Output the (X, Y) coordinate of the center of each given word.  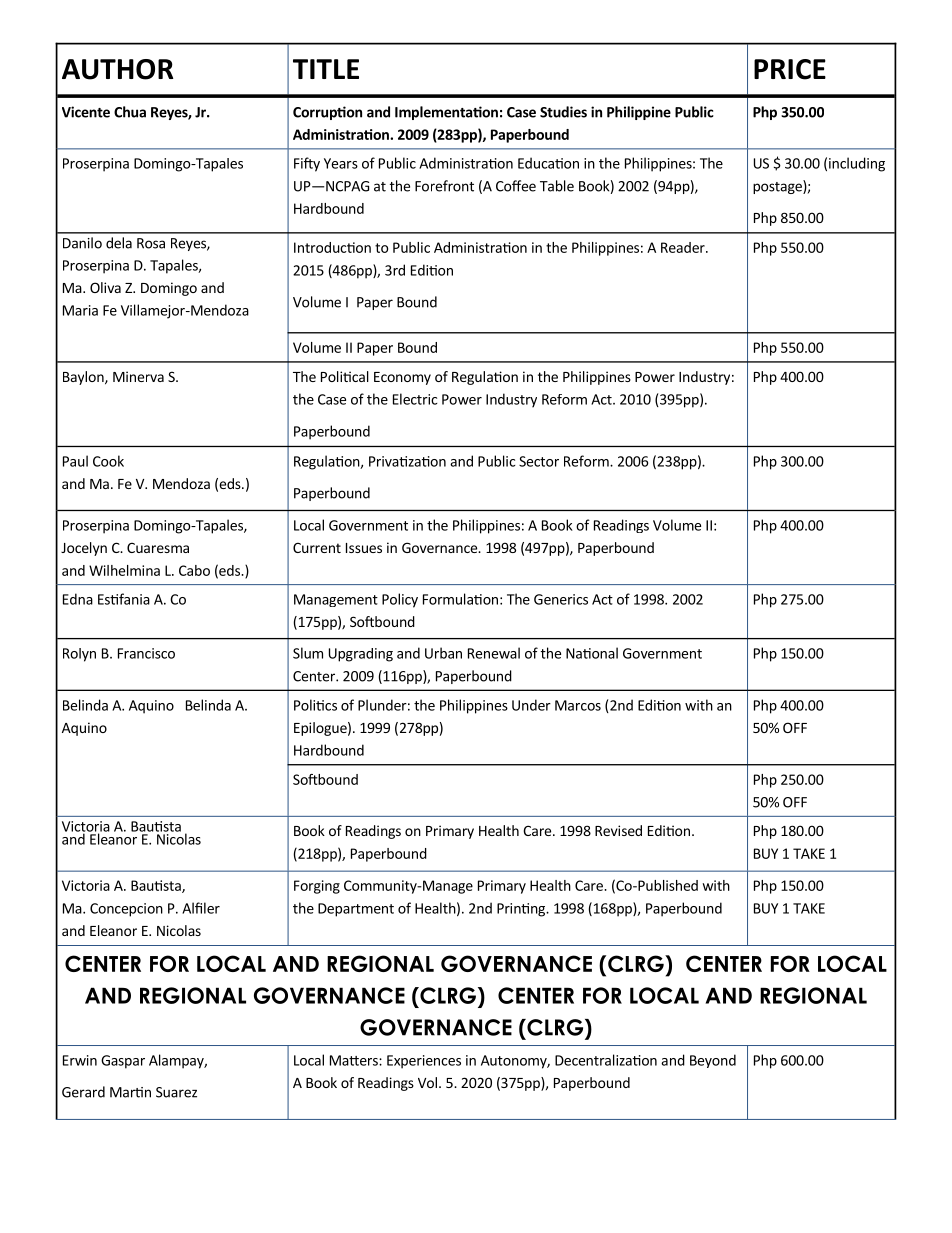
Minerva (138, 376)
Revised (618, 830)
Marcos (578, 705)
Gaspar (123, 1062)
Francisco (146, 653)
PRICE (790, 69)
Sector (539, 461)
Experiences (424, 1062)
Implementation (446, 113)
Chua (130, 112)
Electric (415, 399)
